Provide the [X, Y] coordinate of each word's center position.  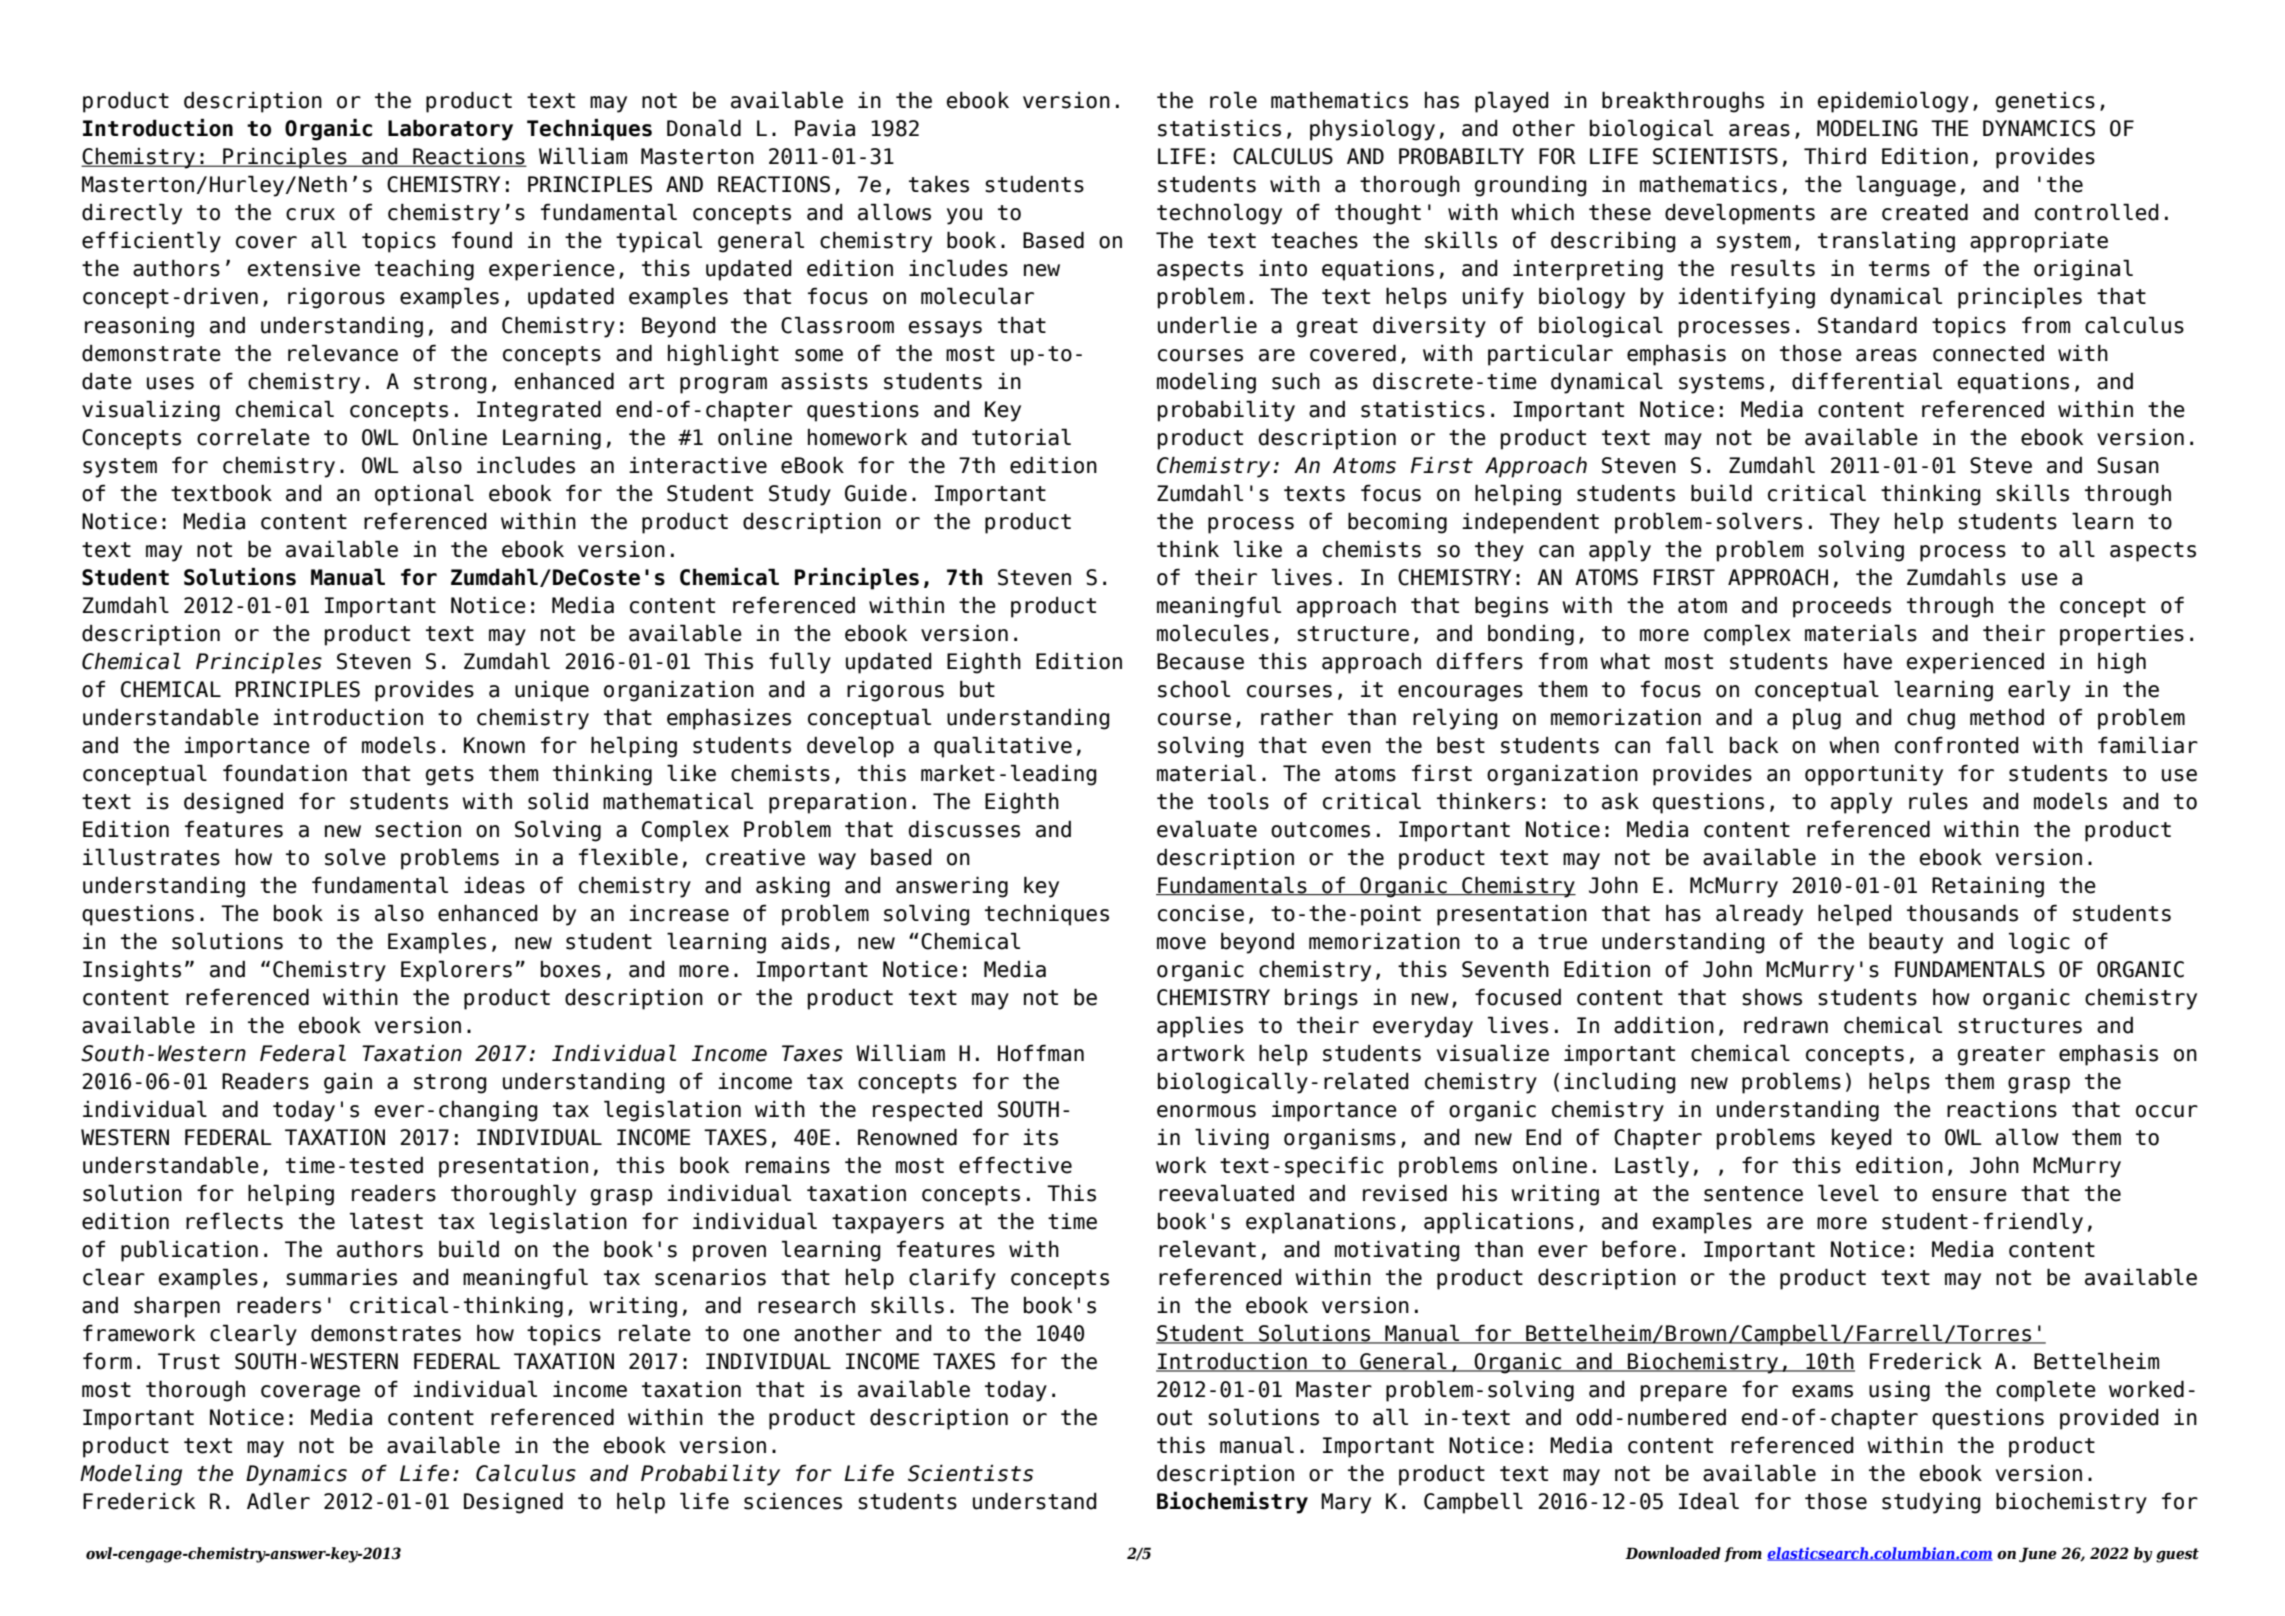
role [1233, 100]
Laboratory [450, 130]
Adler [278, 1501]
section [418, 829]
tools [1238, 801]
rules [1938, 801]
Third [1835, 156]
